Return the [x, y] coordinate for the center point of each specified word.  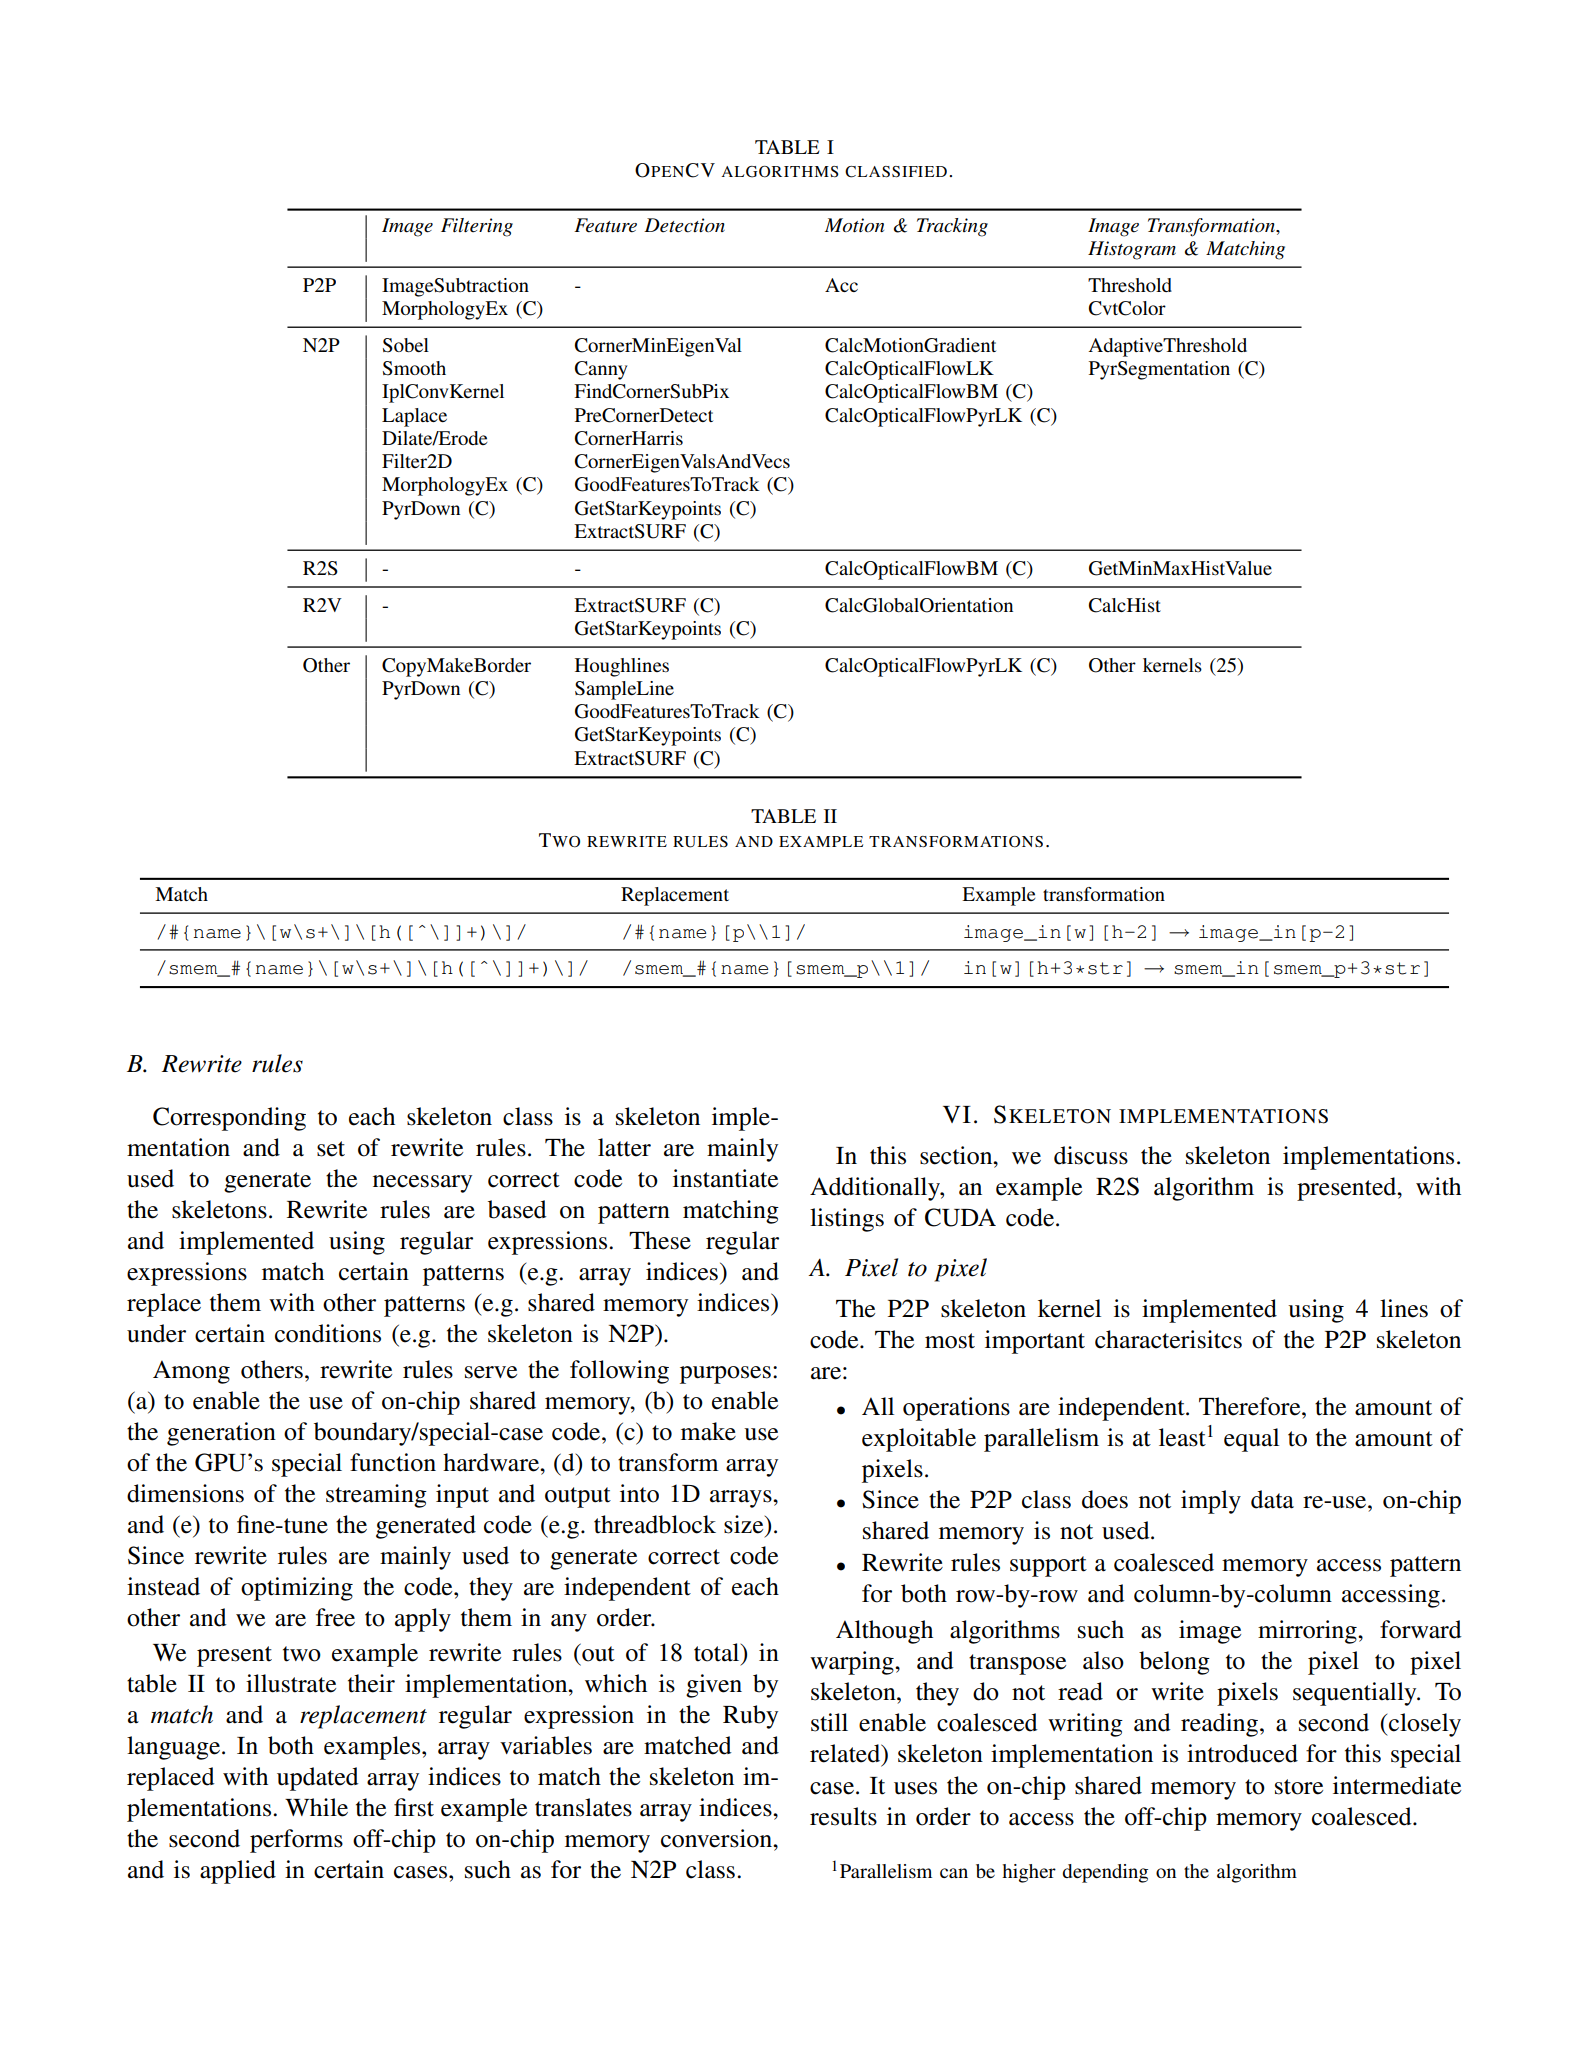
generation [221, 1434]
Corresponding [229, 1119]
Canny [601, 370]
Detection [684, 225]
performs [296, 1841]
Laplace [414, 417]
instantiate [725, 1178]
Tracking [952, 227]
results [843, 1816]
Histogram [1132, 250]
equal [1251, 1440]
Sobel [406, 345]
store [1299, 1787]
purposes [725, 1375]
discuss [1091, 1155]
